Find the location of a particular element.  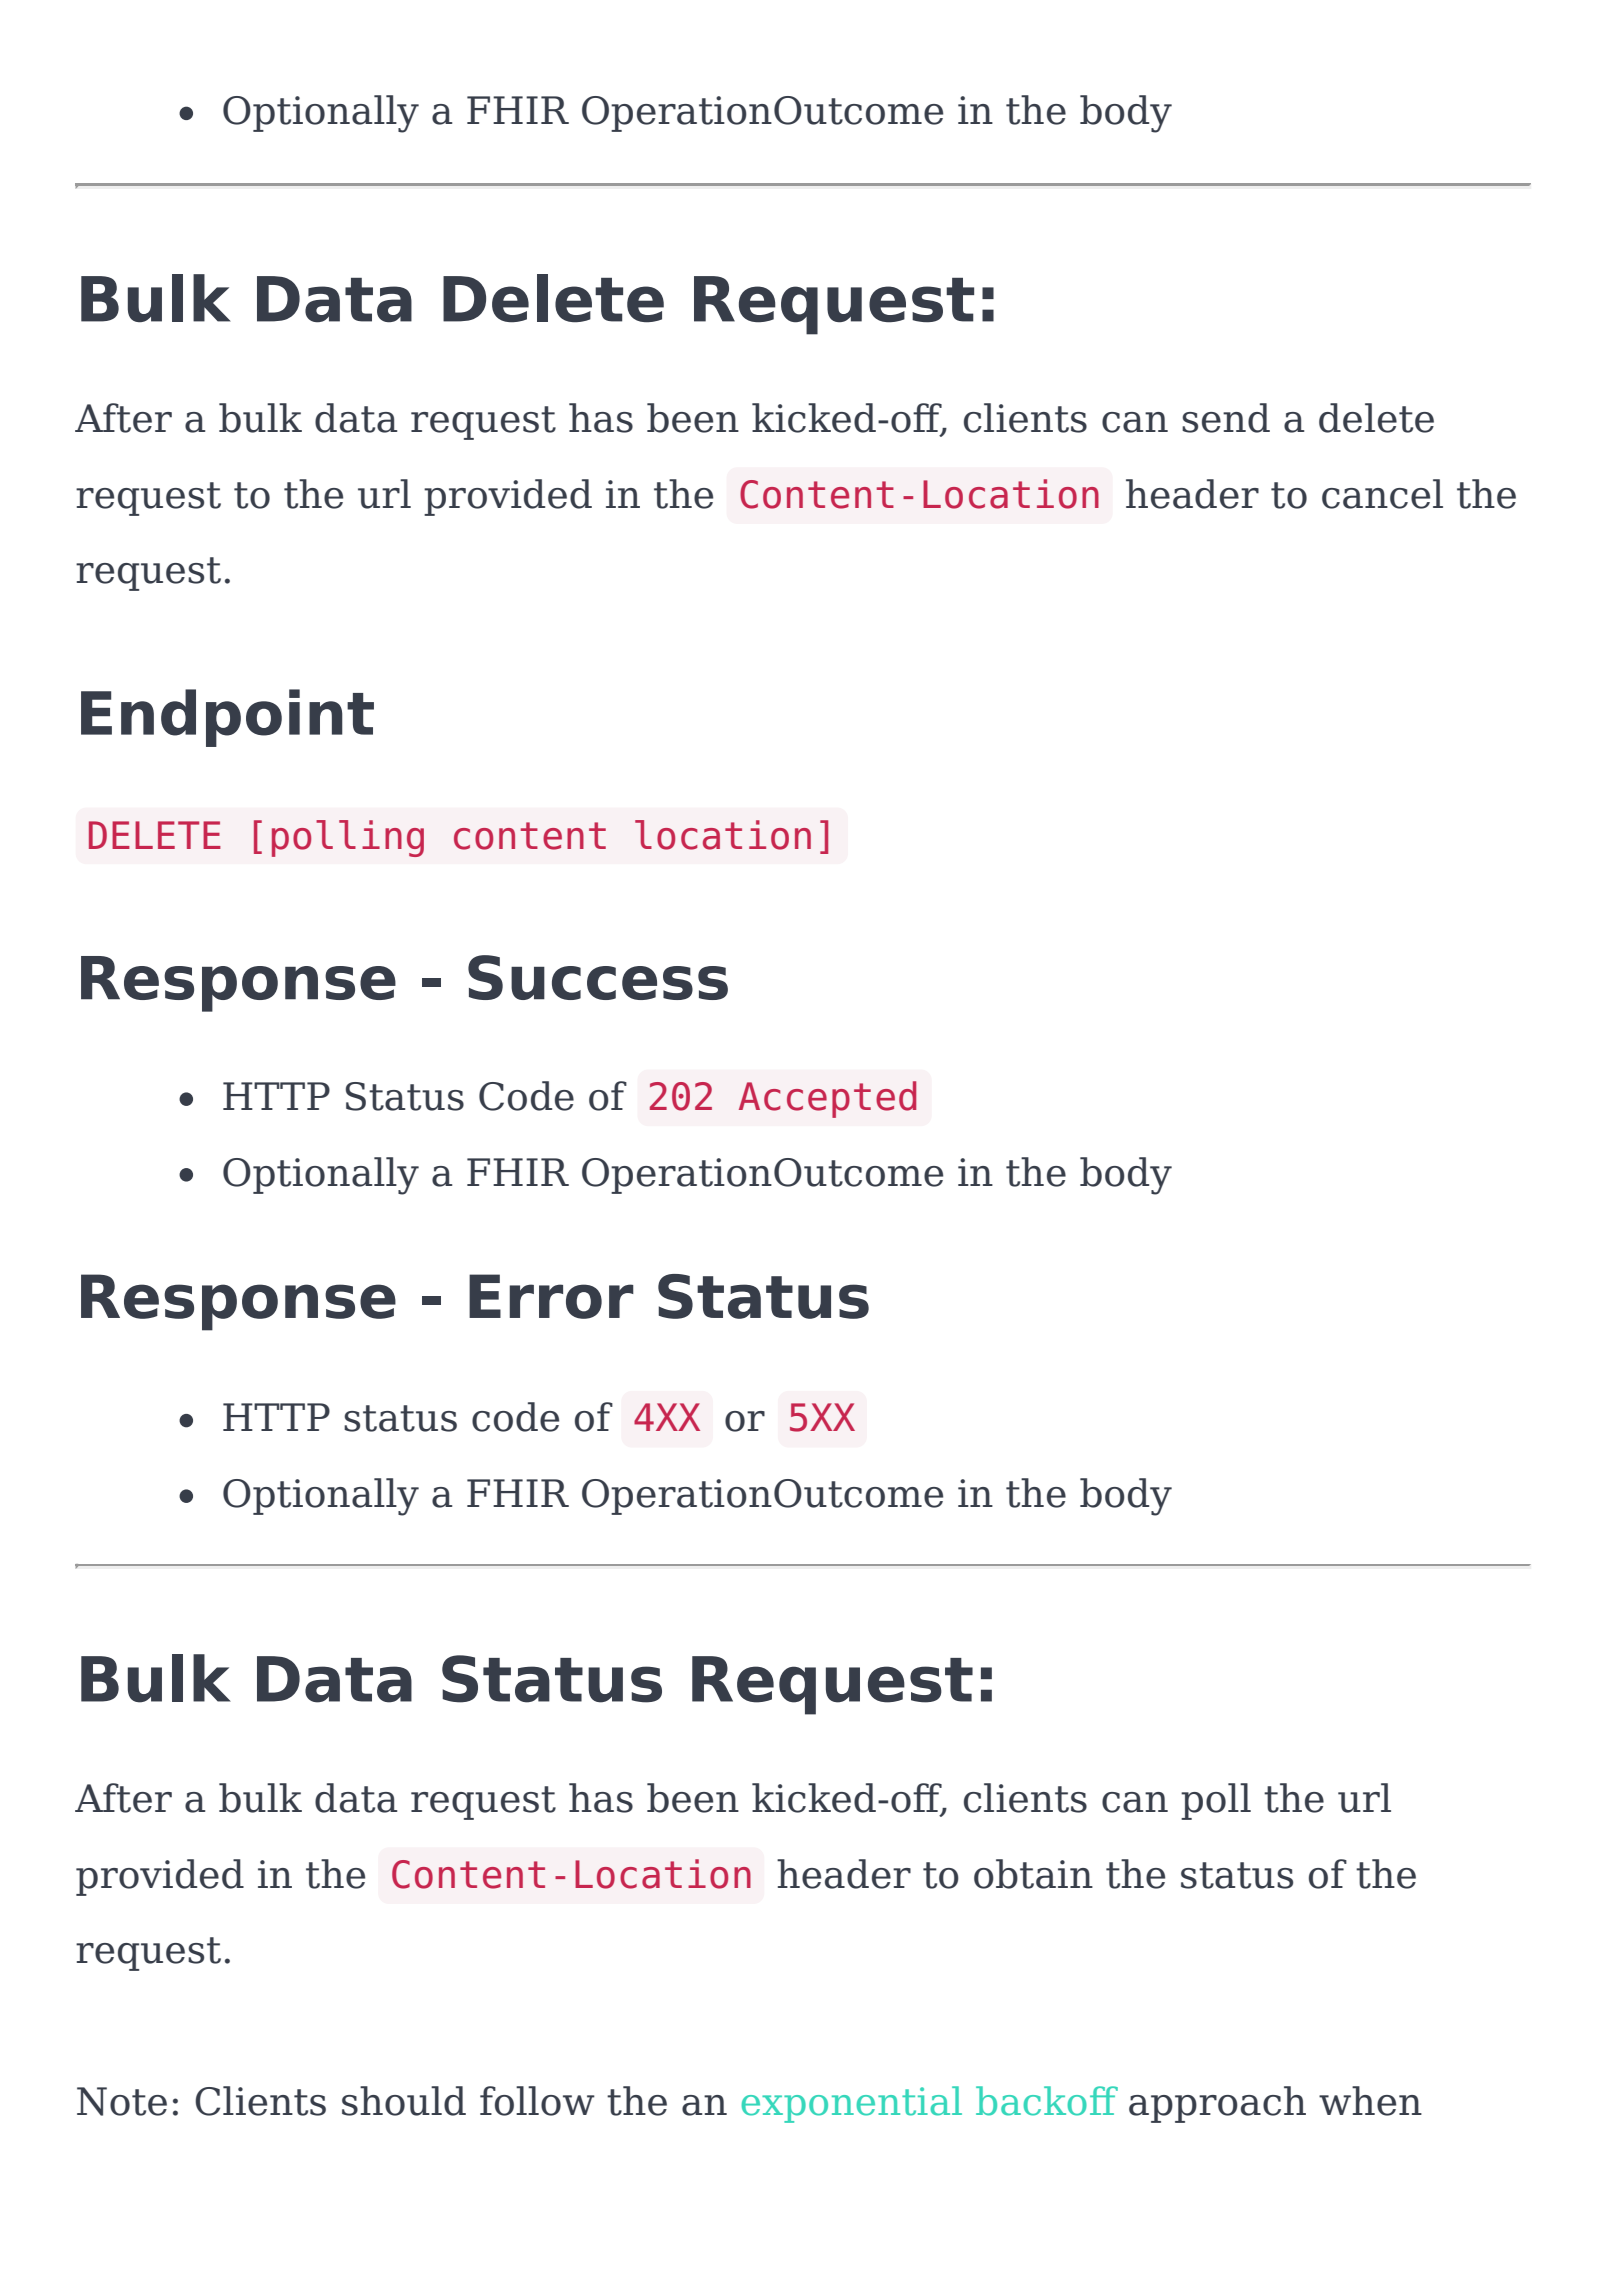

Error is located at coordinates (551, 1296).
